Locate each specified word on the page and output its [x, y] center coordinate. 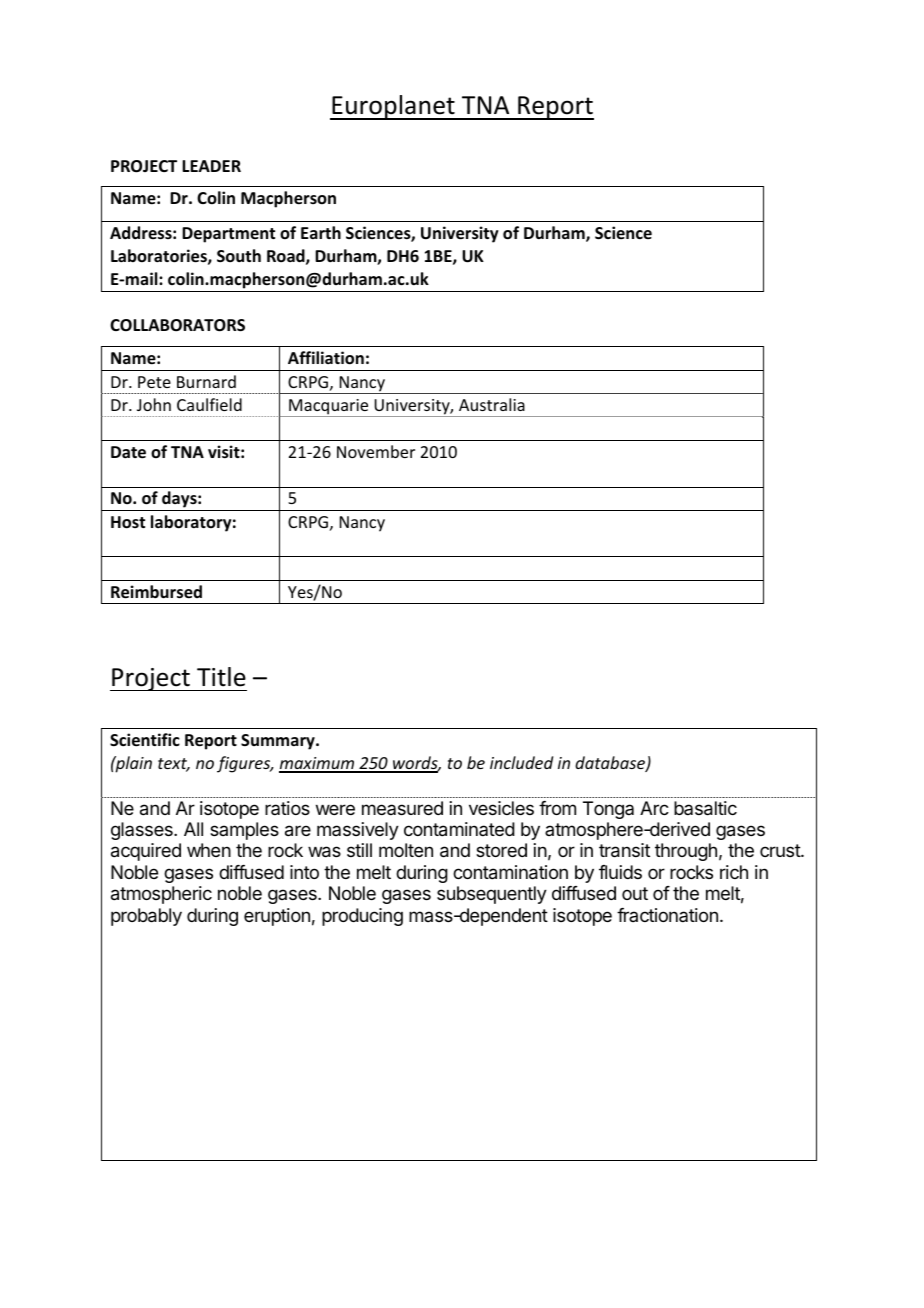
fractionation [667, 915]
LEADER [211, 166]
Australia [492, 404]
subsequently [492, 895]
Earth [321, 232]
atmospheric [161, 895]
